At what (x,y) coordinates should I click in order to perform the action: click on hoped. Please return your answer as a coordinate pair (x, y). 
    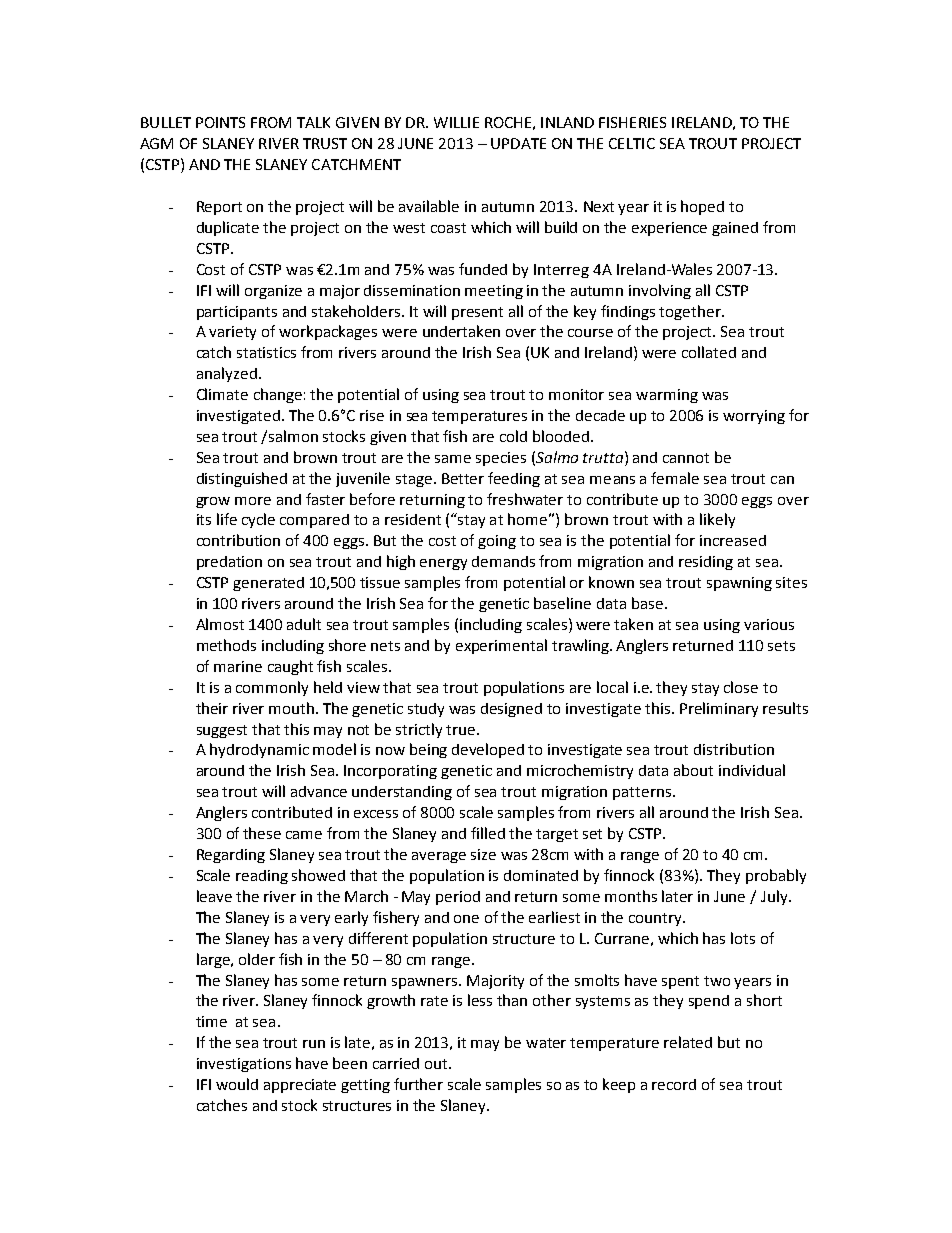
    Looking at the image, I should click on (702, 207).
